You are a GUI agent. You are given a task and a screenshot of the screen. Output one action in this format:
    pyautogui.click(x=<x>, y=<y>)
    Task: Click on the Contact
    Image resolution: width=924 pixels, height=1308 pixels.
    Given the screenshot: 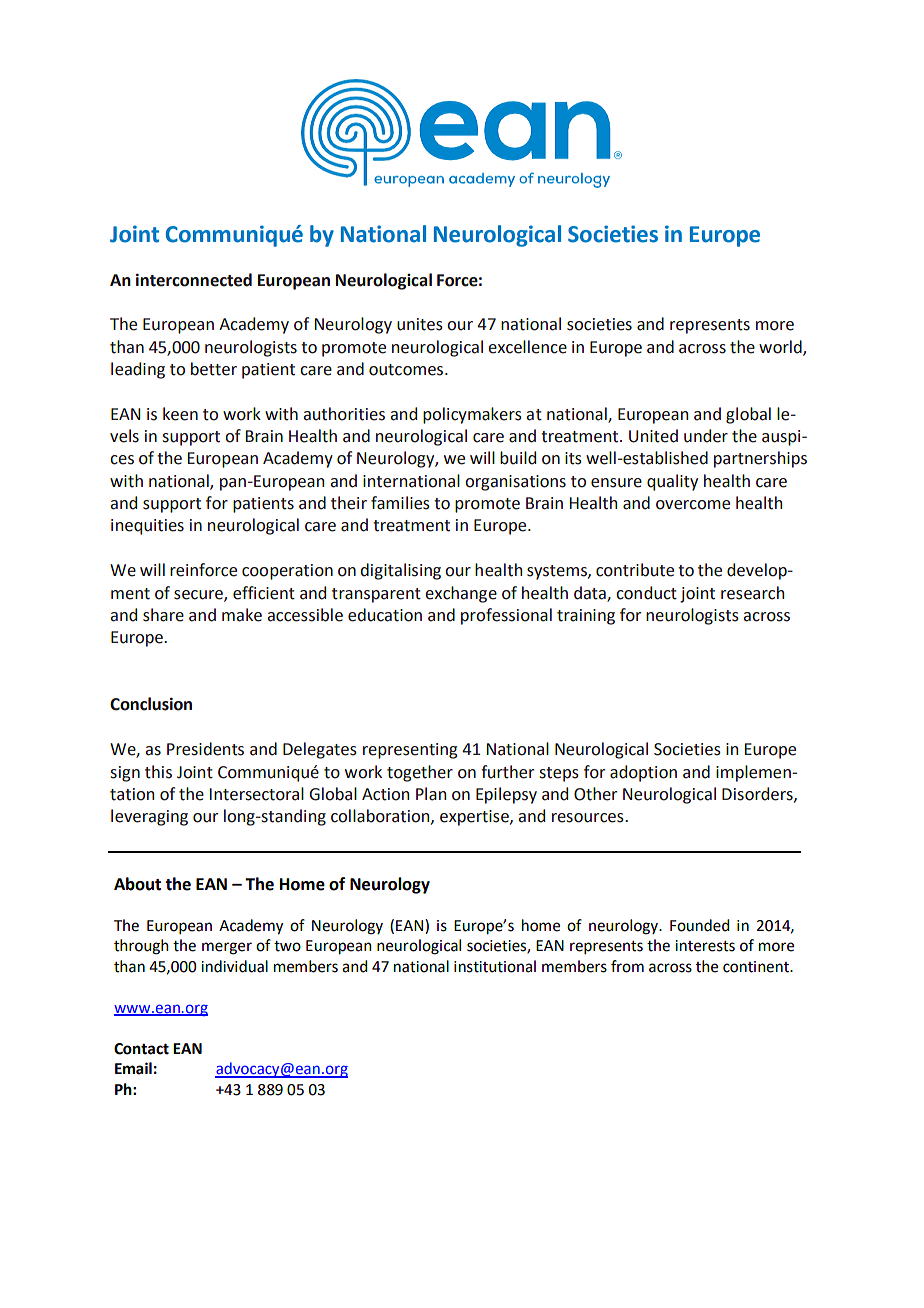 What is the action you would take?
    pyautogui.click(x=141, y=1049)
